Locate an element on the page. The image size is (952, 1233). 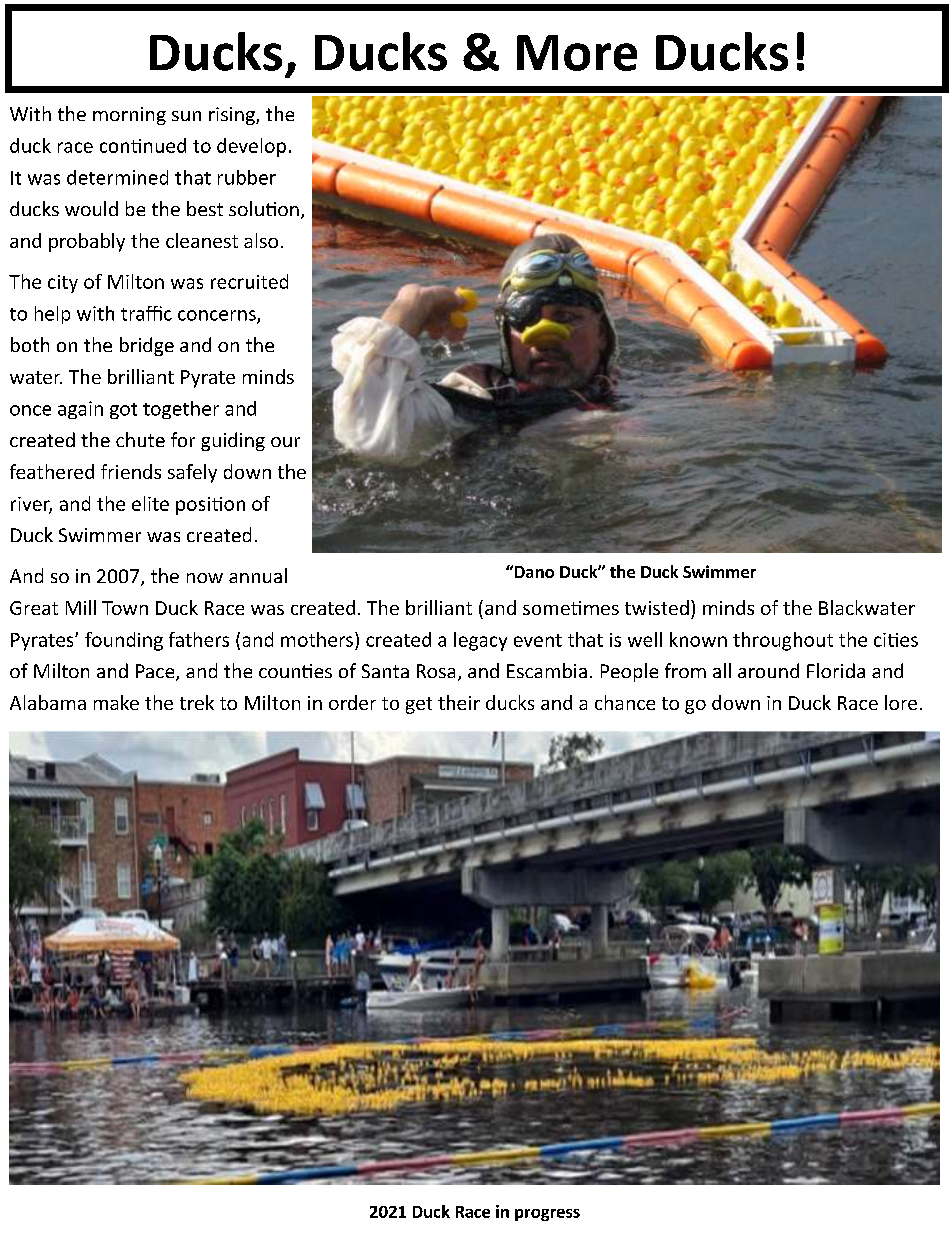
progress is located at coordinates (547, 1215).
